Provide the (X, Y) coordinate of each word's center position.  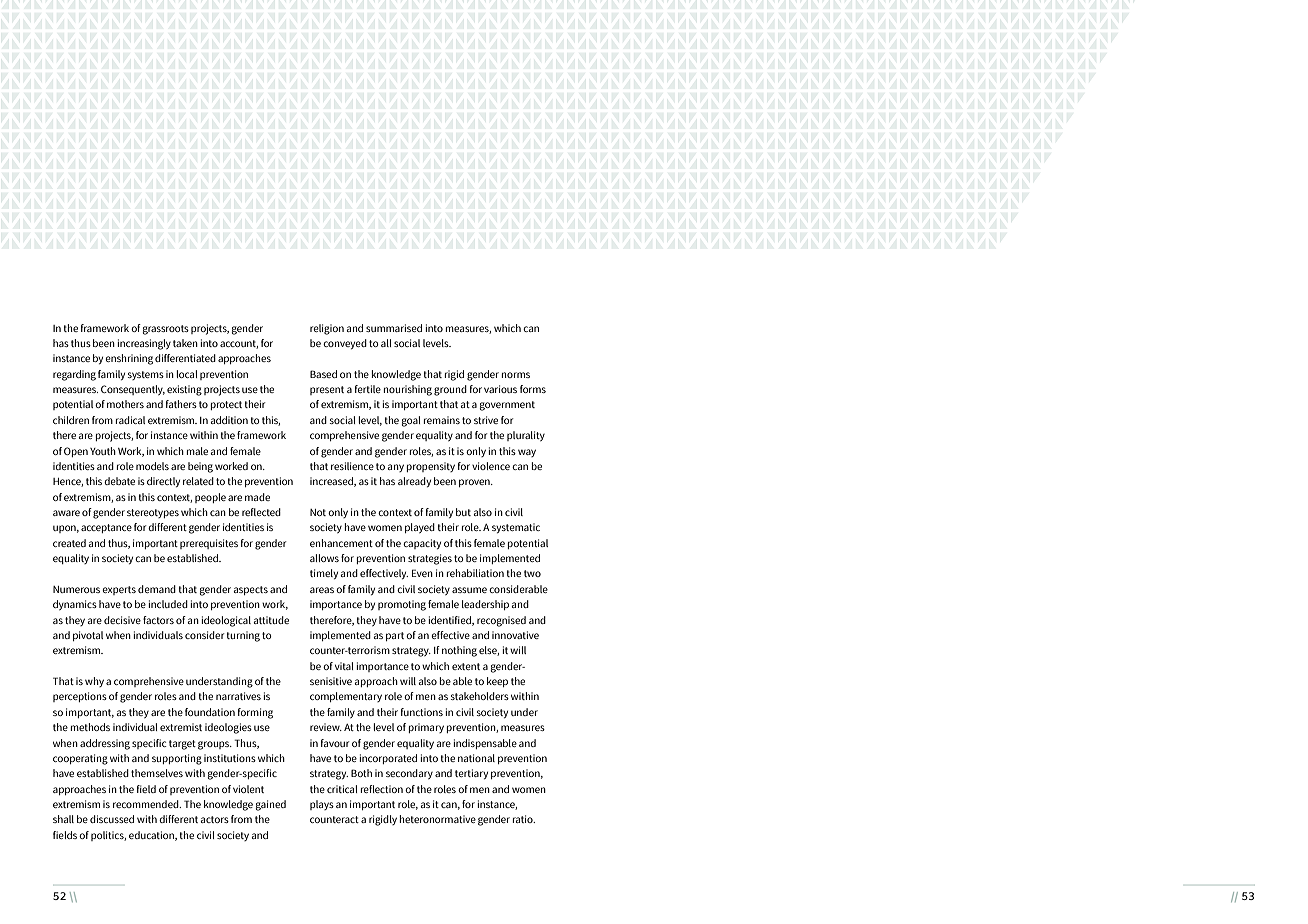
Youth (103, 451)
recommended (147, 804)
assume (469, 590)
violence (491, 466)
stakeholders (479, 696)
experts (119, 590)
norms (516, 375)
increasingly (144, 344)
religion (327, 329)
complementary (346, 697)
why (94, 682)
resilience (352, 466)
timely (324, 574)
